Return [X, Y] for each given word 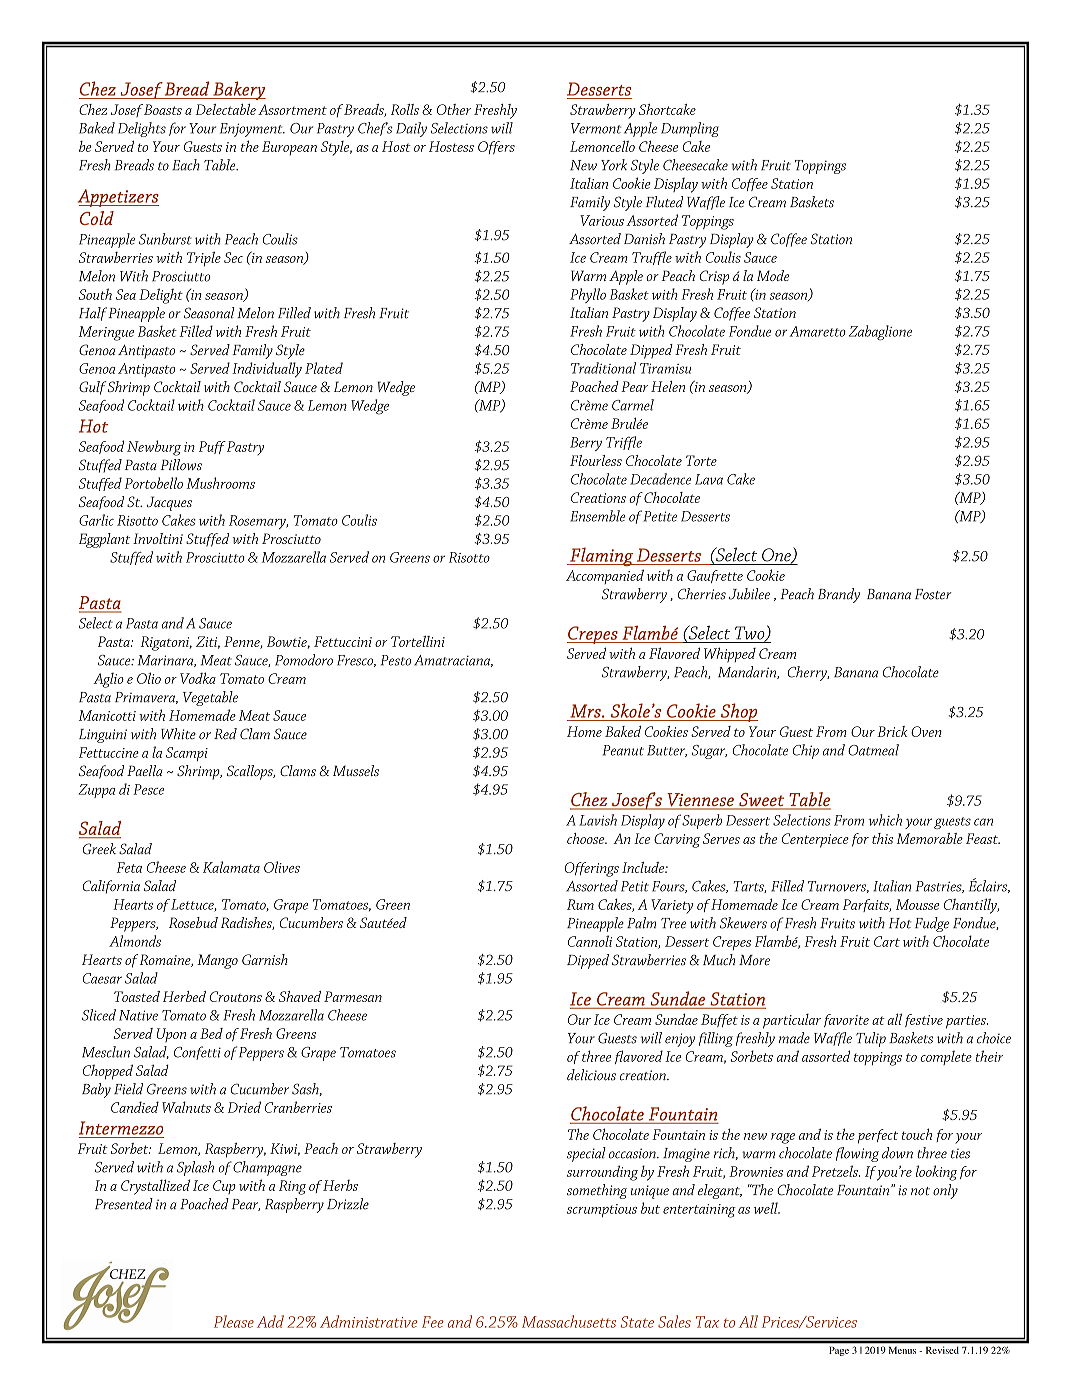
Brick [892, 731]
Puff [212, 447]
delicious [591, 1075]
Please [234, 1321]
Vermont [596, 128]
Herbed [184, 996]
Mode [773, 275]
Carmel [633, 405]
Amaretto [818, 331]
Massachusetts [569, 1321]
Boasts [163, 109]
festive [924, 1020]
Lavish [598, 820]
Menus [902, 1350]
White [178, 733]
